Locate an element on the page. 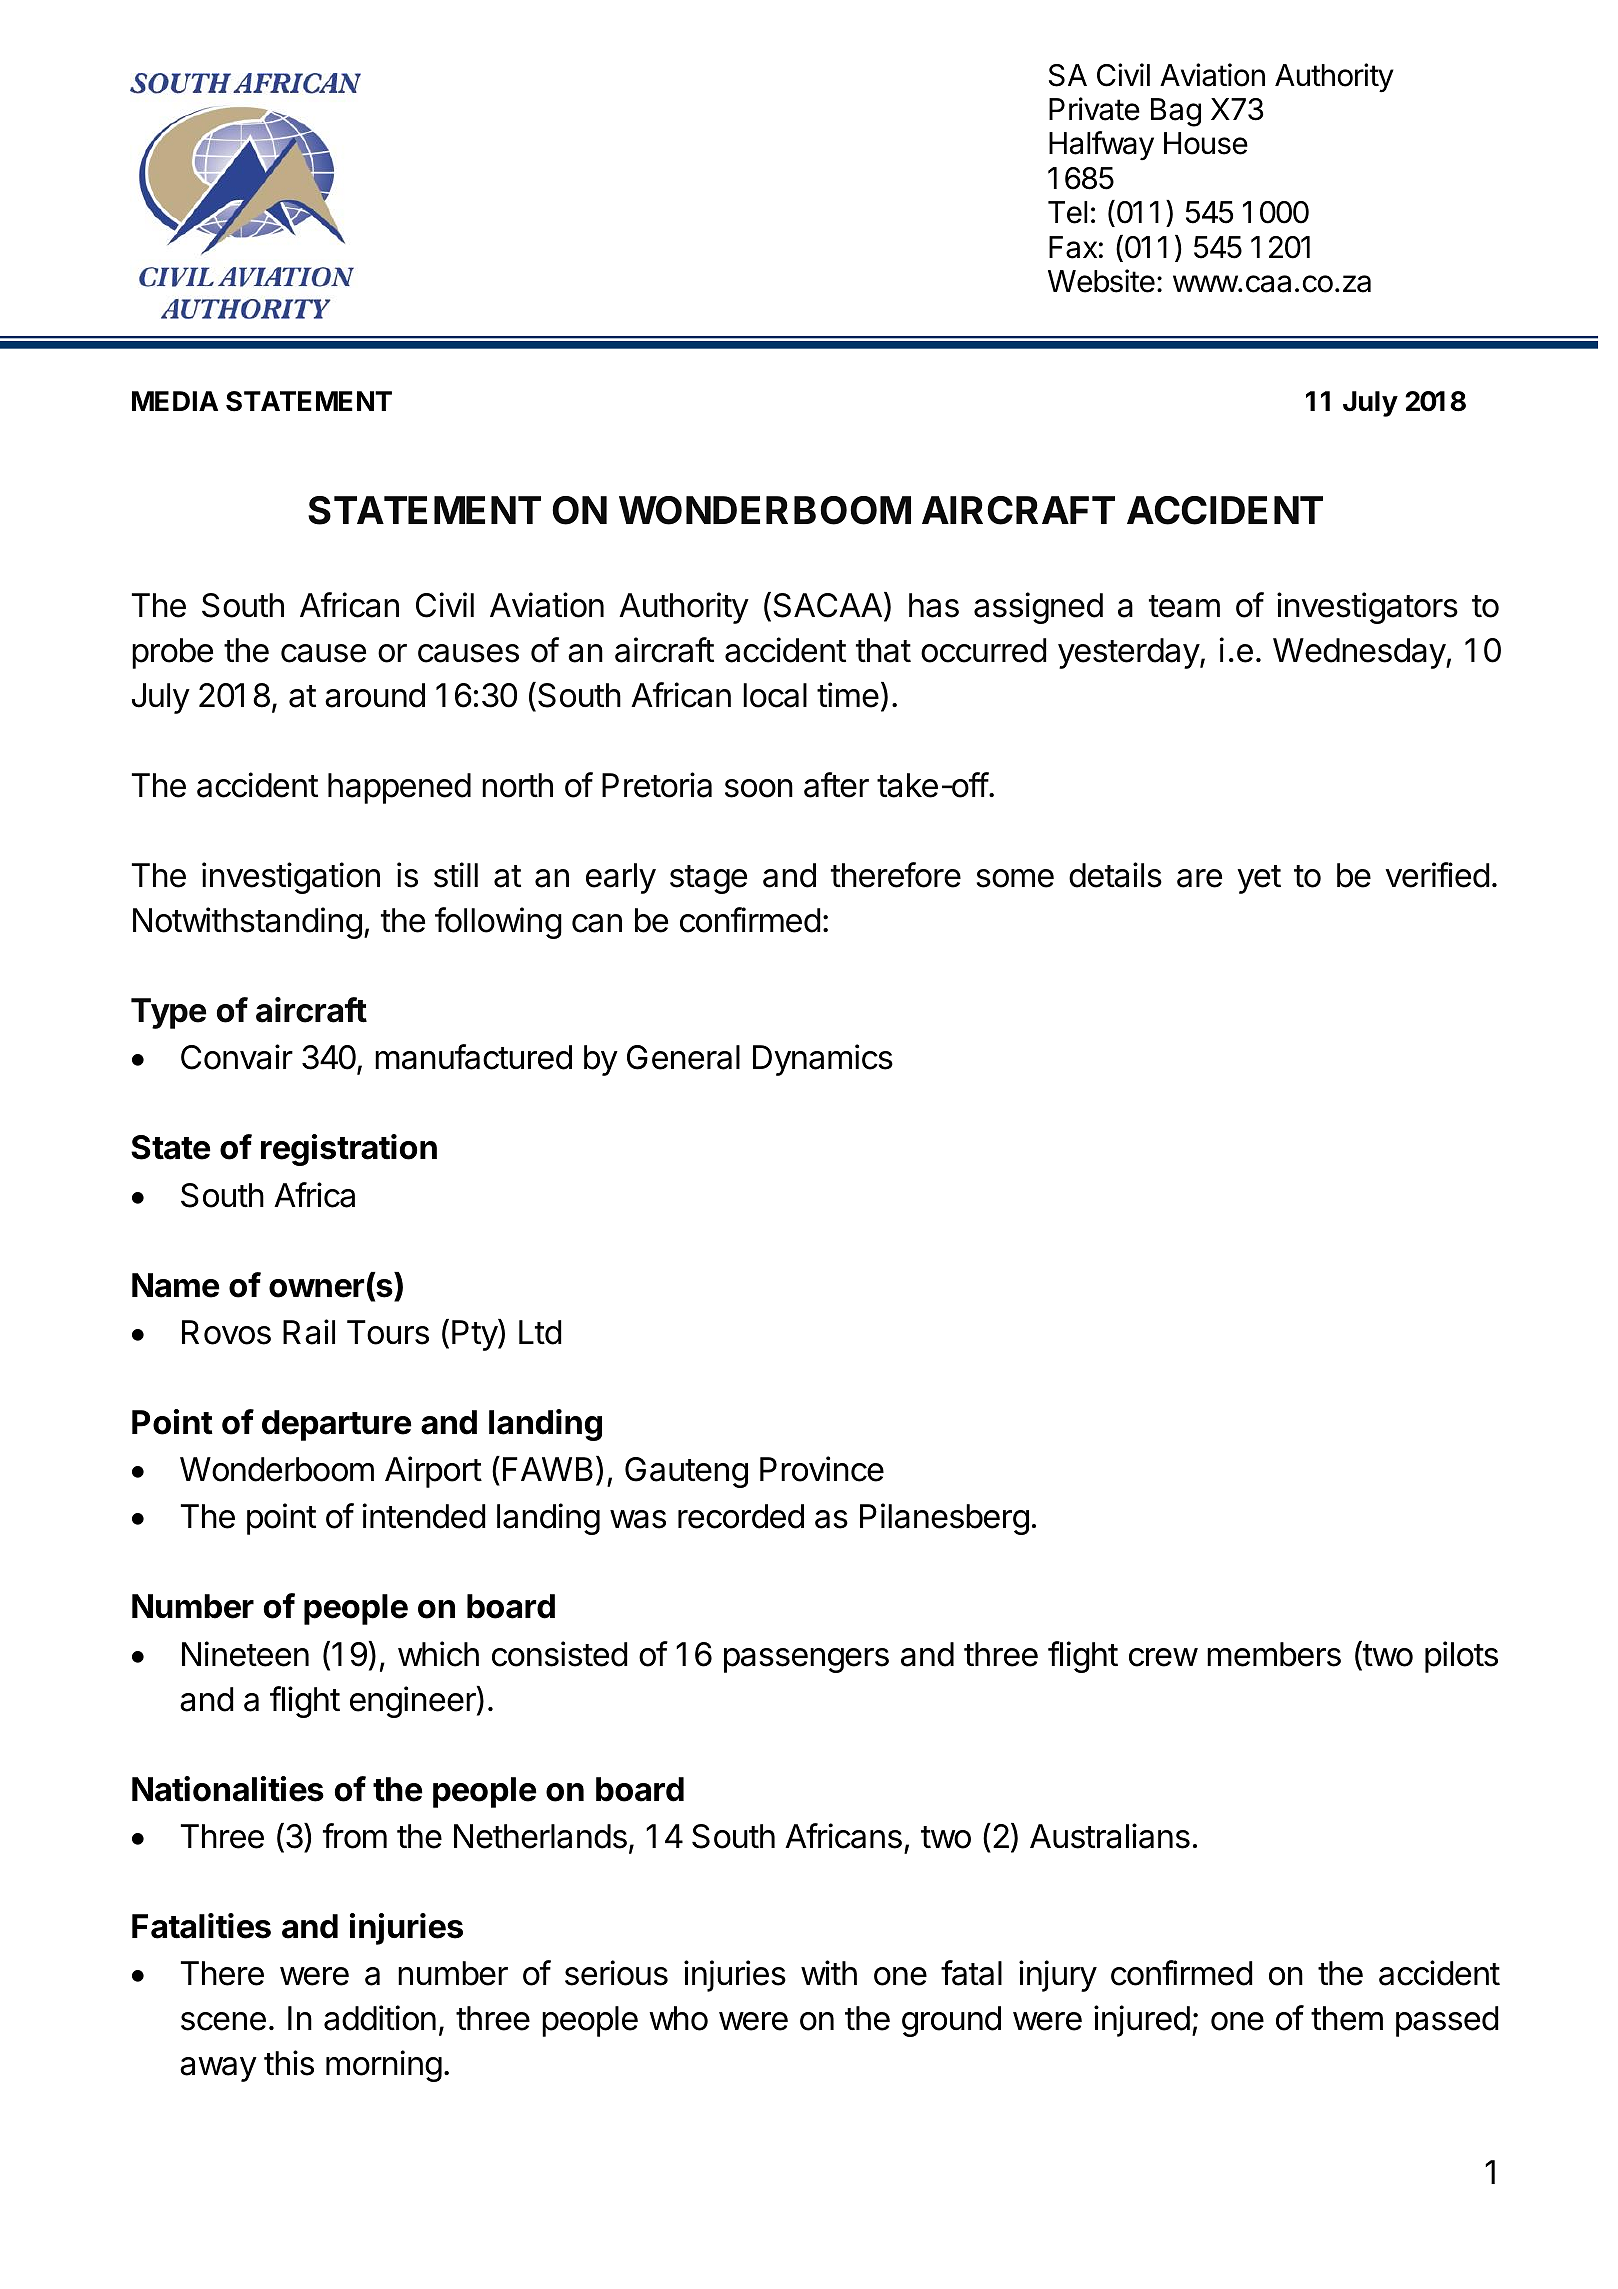  around is located at coordinates (375, 695).
